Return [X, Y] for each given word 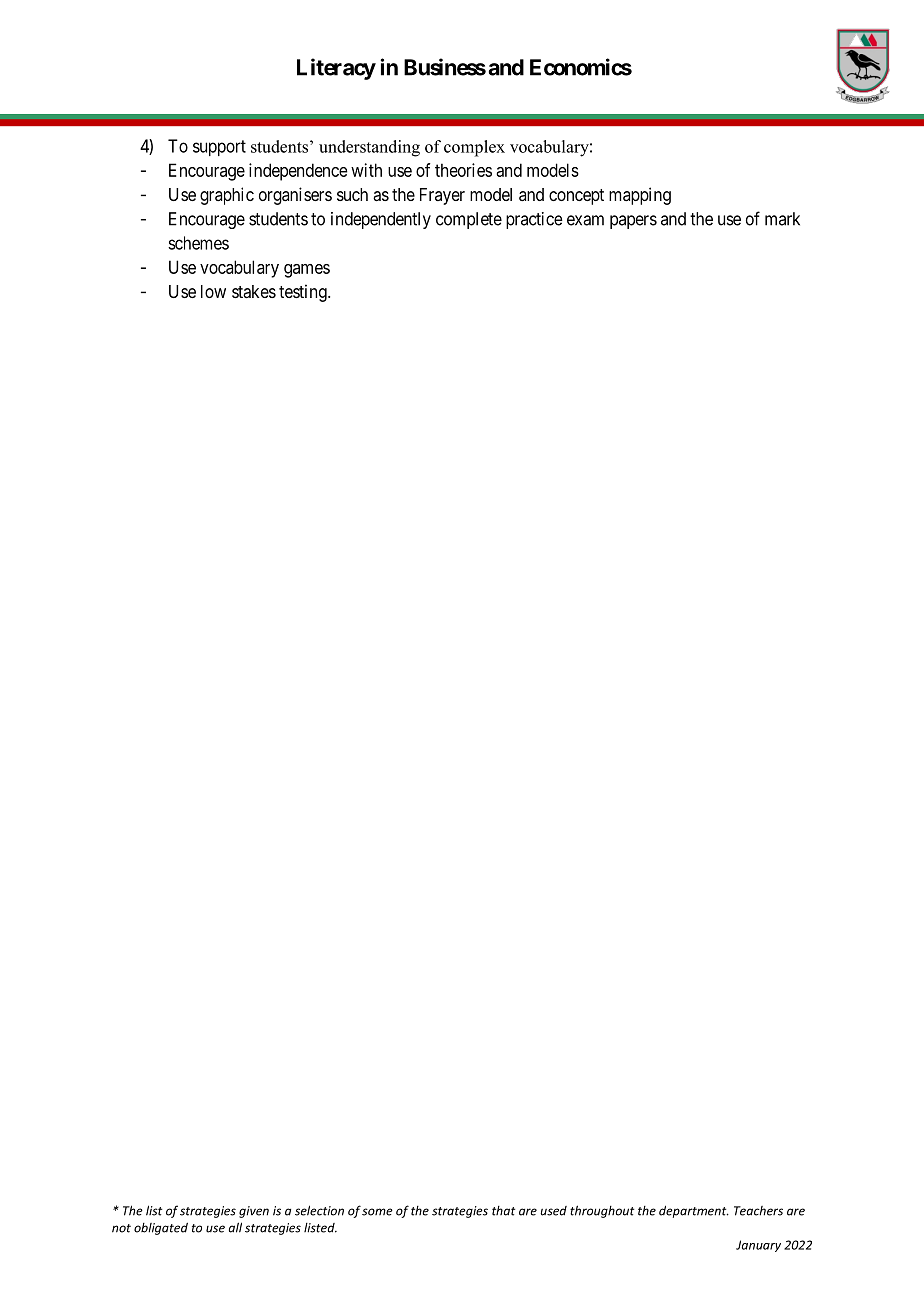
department [694, 1211]
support [219, 148]
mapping [640, 196]
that [503, 1211]
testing [304, 293]
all [235, 1227]
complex [474, 148]
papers [633, 222]
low [213, 291]
